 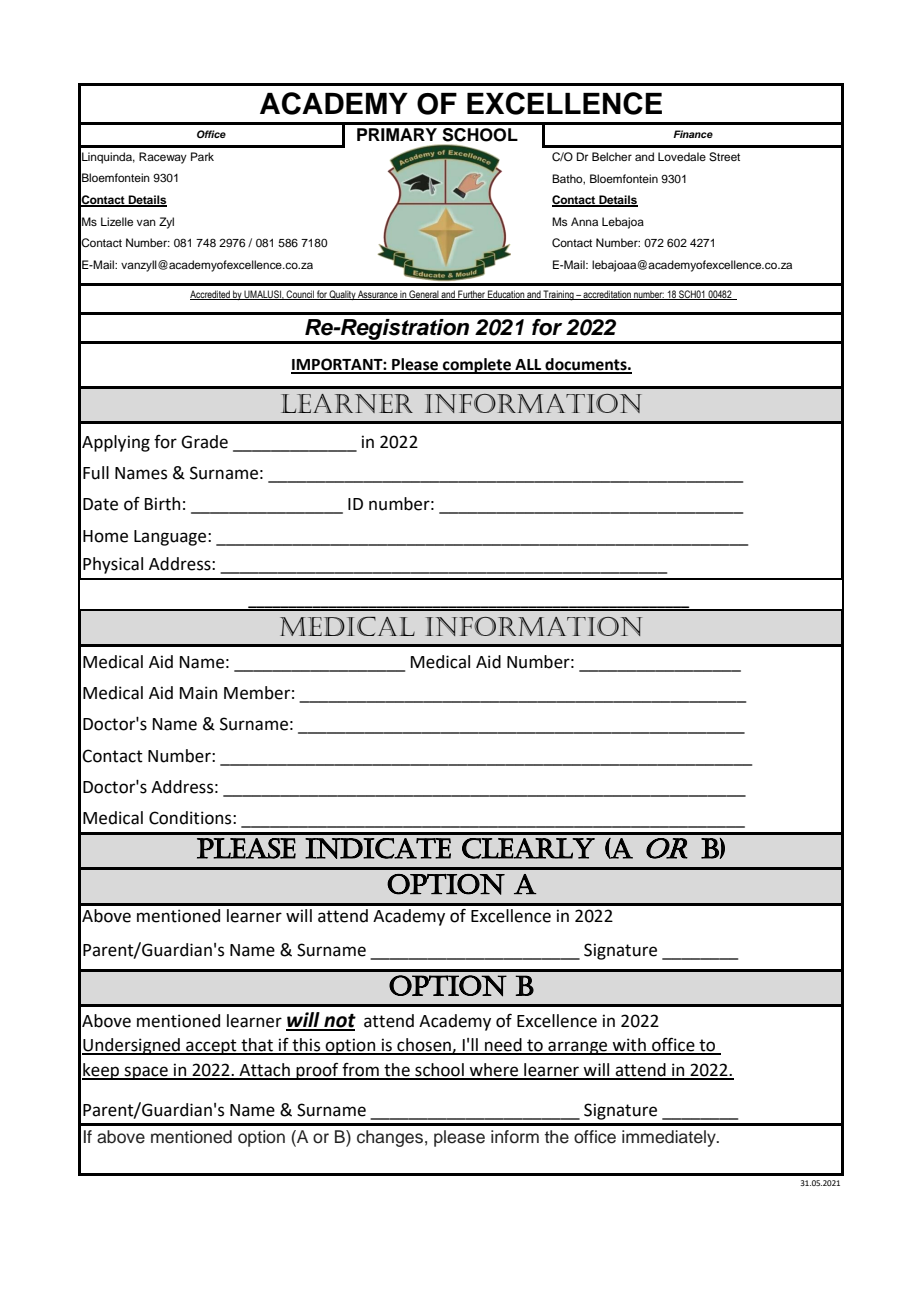 What do you see at coordinates (163, 158) in the image?
I see `Raceway` at bounding box center [163, 158].
